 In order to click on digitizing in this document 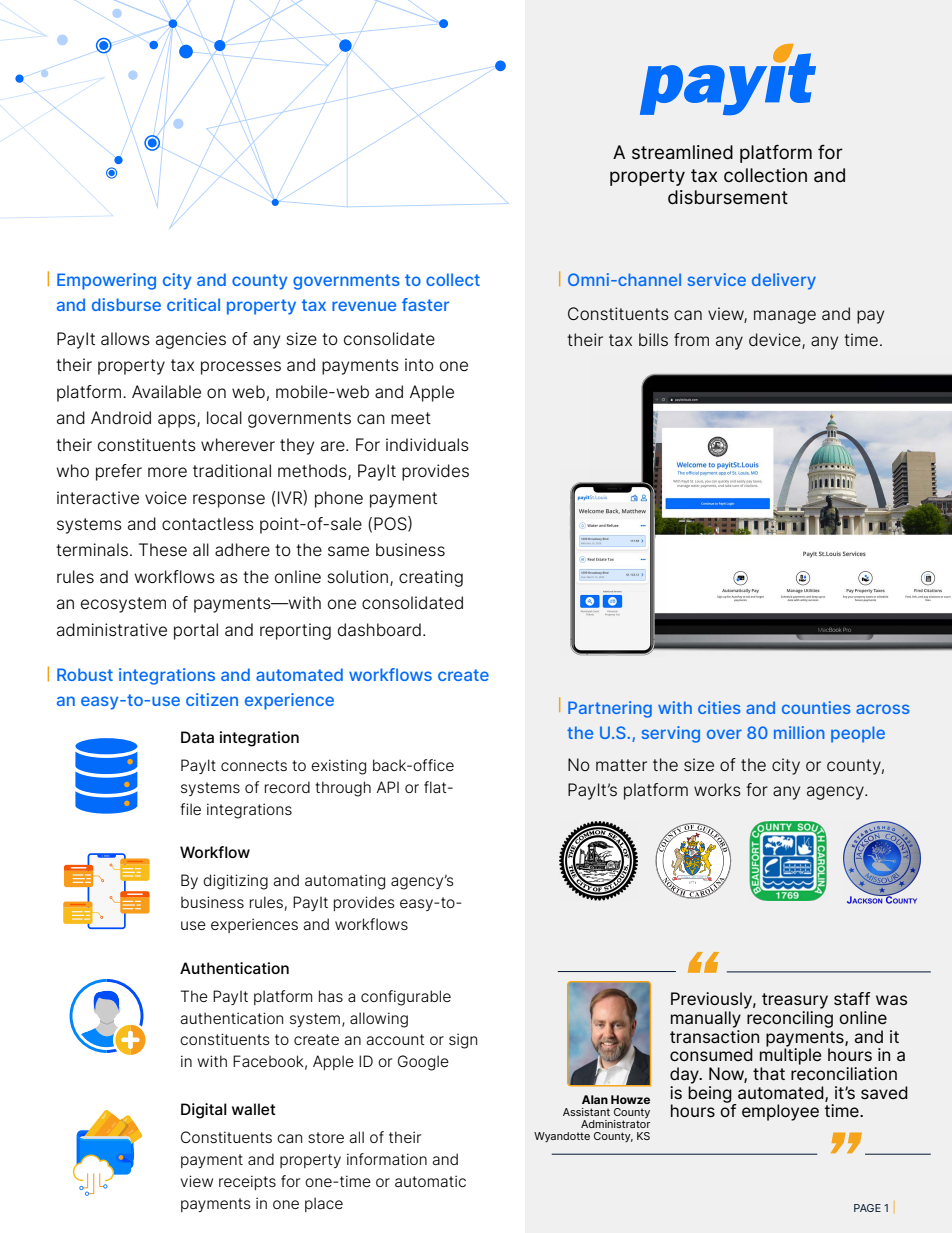, I will do `click(235, 882)`.
